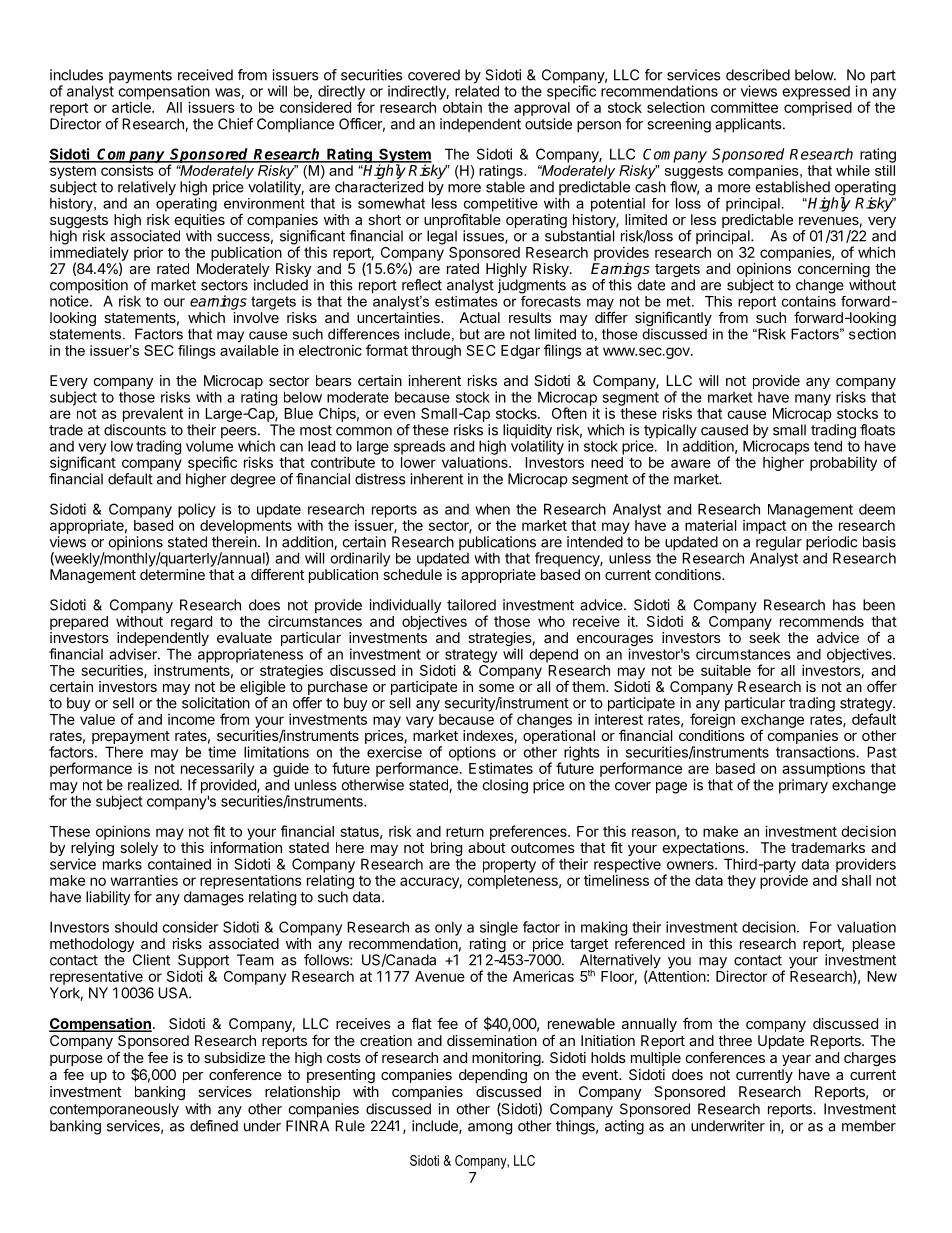 This screenshot has height=1233, width=952. I want to click on defined, so click(214, 1126).
